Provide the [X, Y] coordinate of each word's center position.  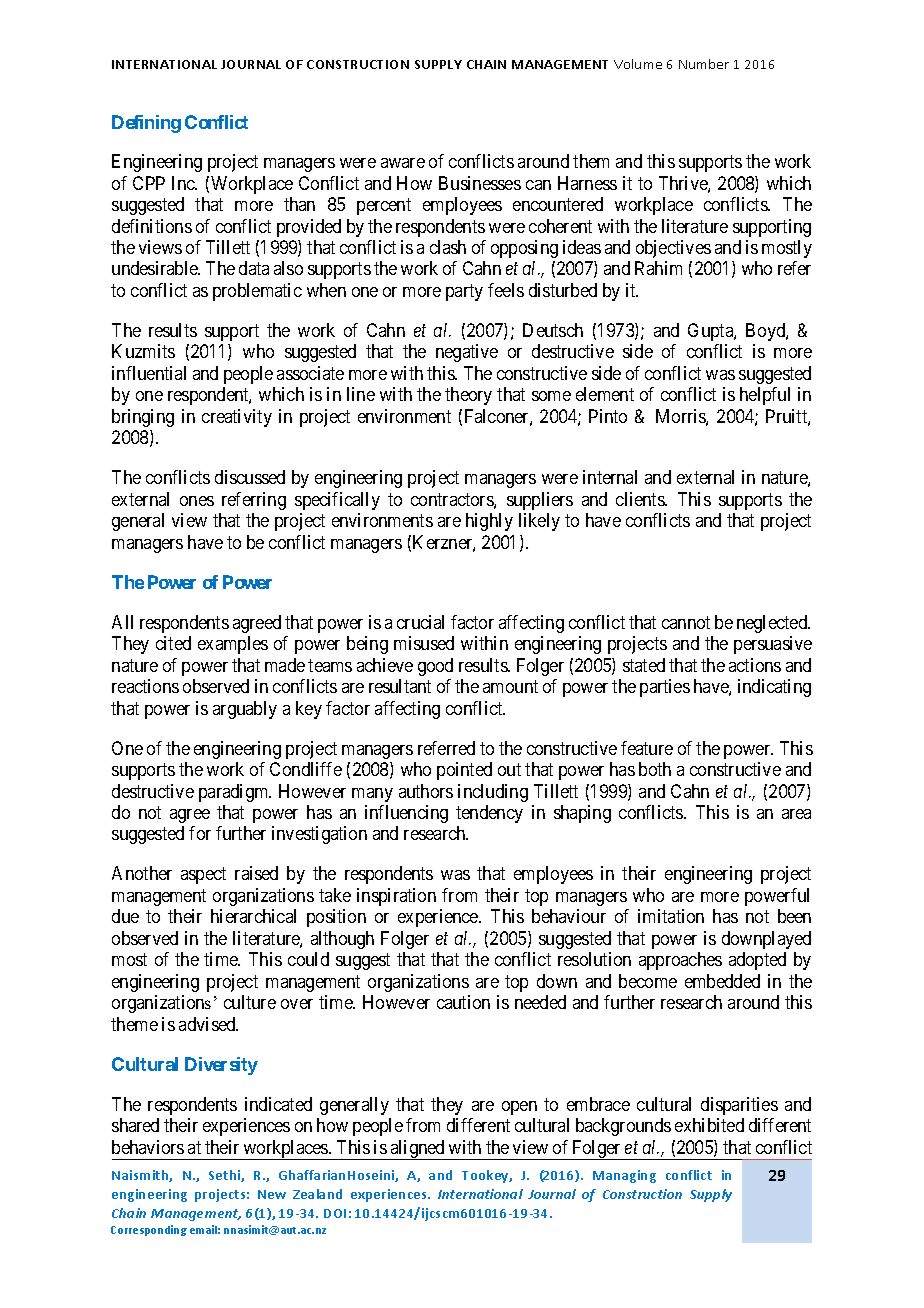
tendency [489, 814]
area [796, 814]
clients [641, 499]
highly [489, 522]
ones [197, 501]
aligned [417, 1150]
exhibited [709, 1125]
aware [403, 163]
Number [704, 64]
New [272, 1194]
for [200, 833]
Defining [146, 124]
